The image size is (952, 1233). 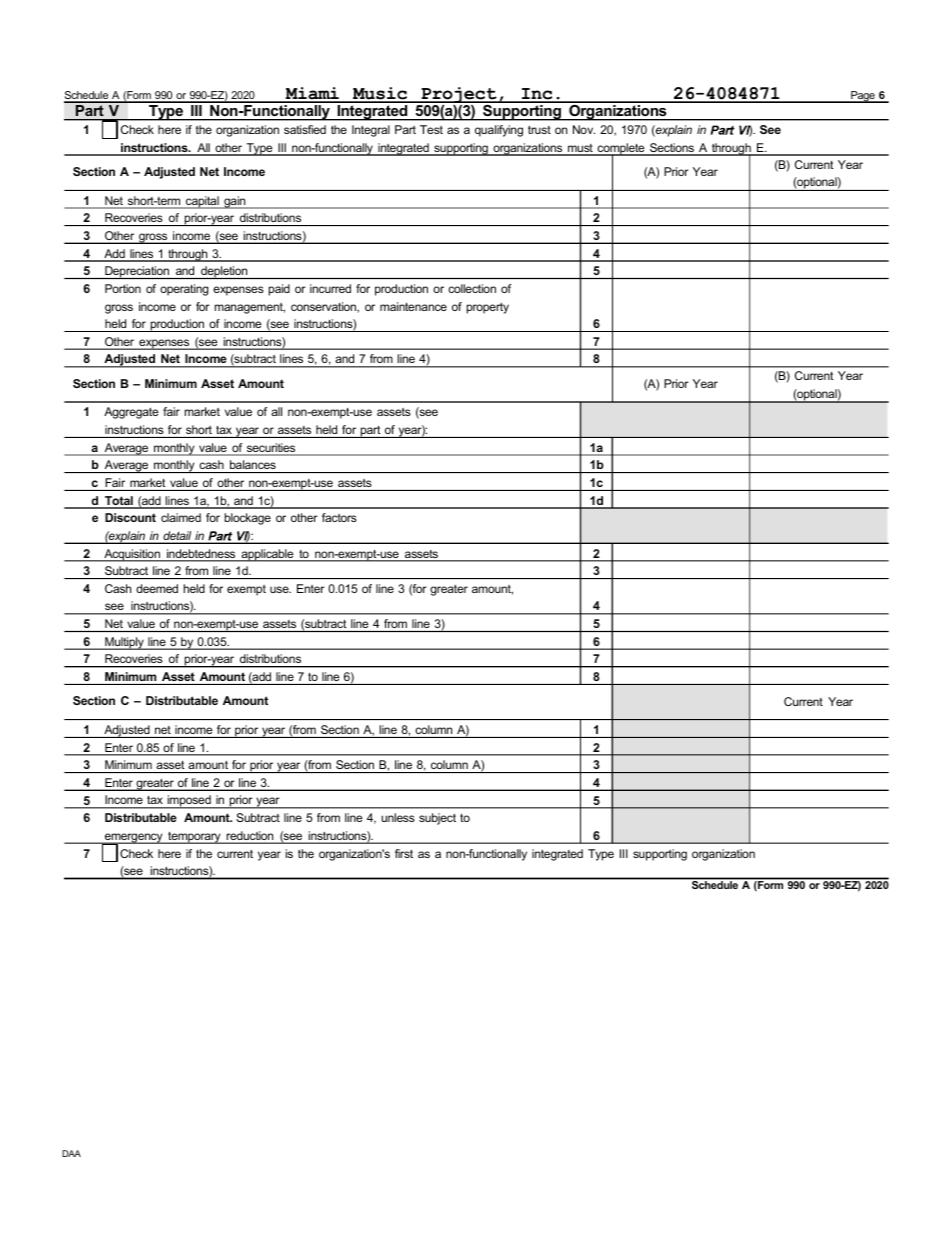 I want to click on capital, so click(x=202, y=202).
